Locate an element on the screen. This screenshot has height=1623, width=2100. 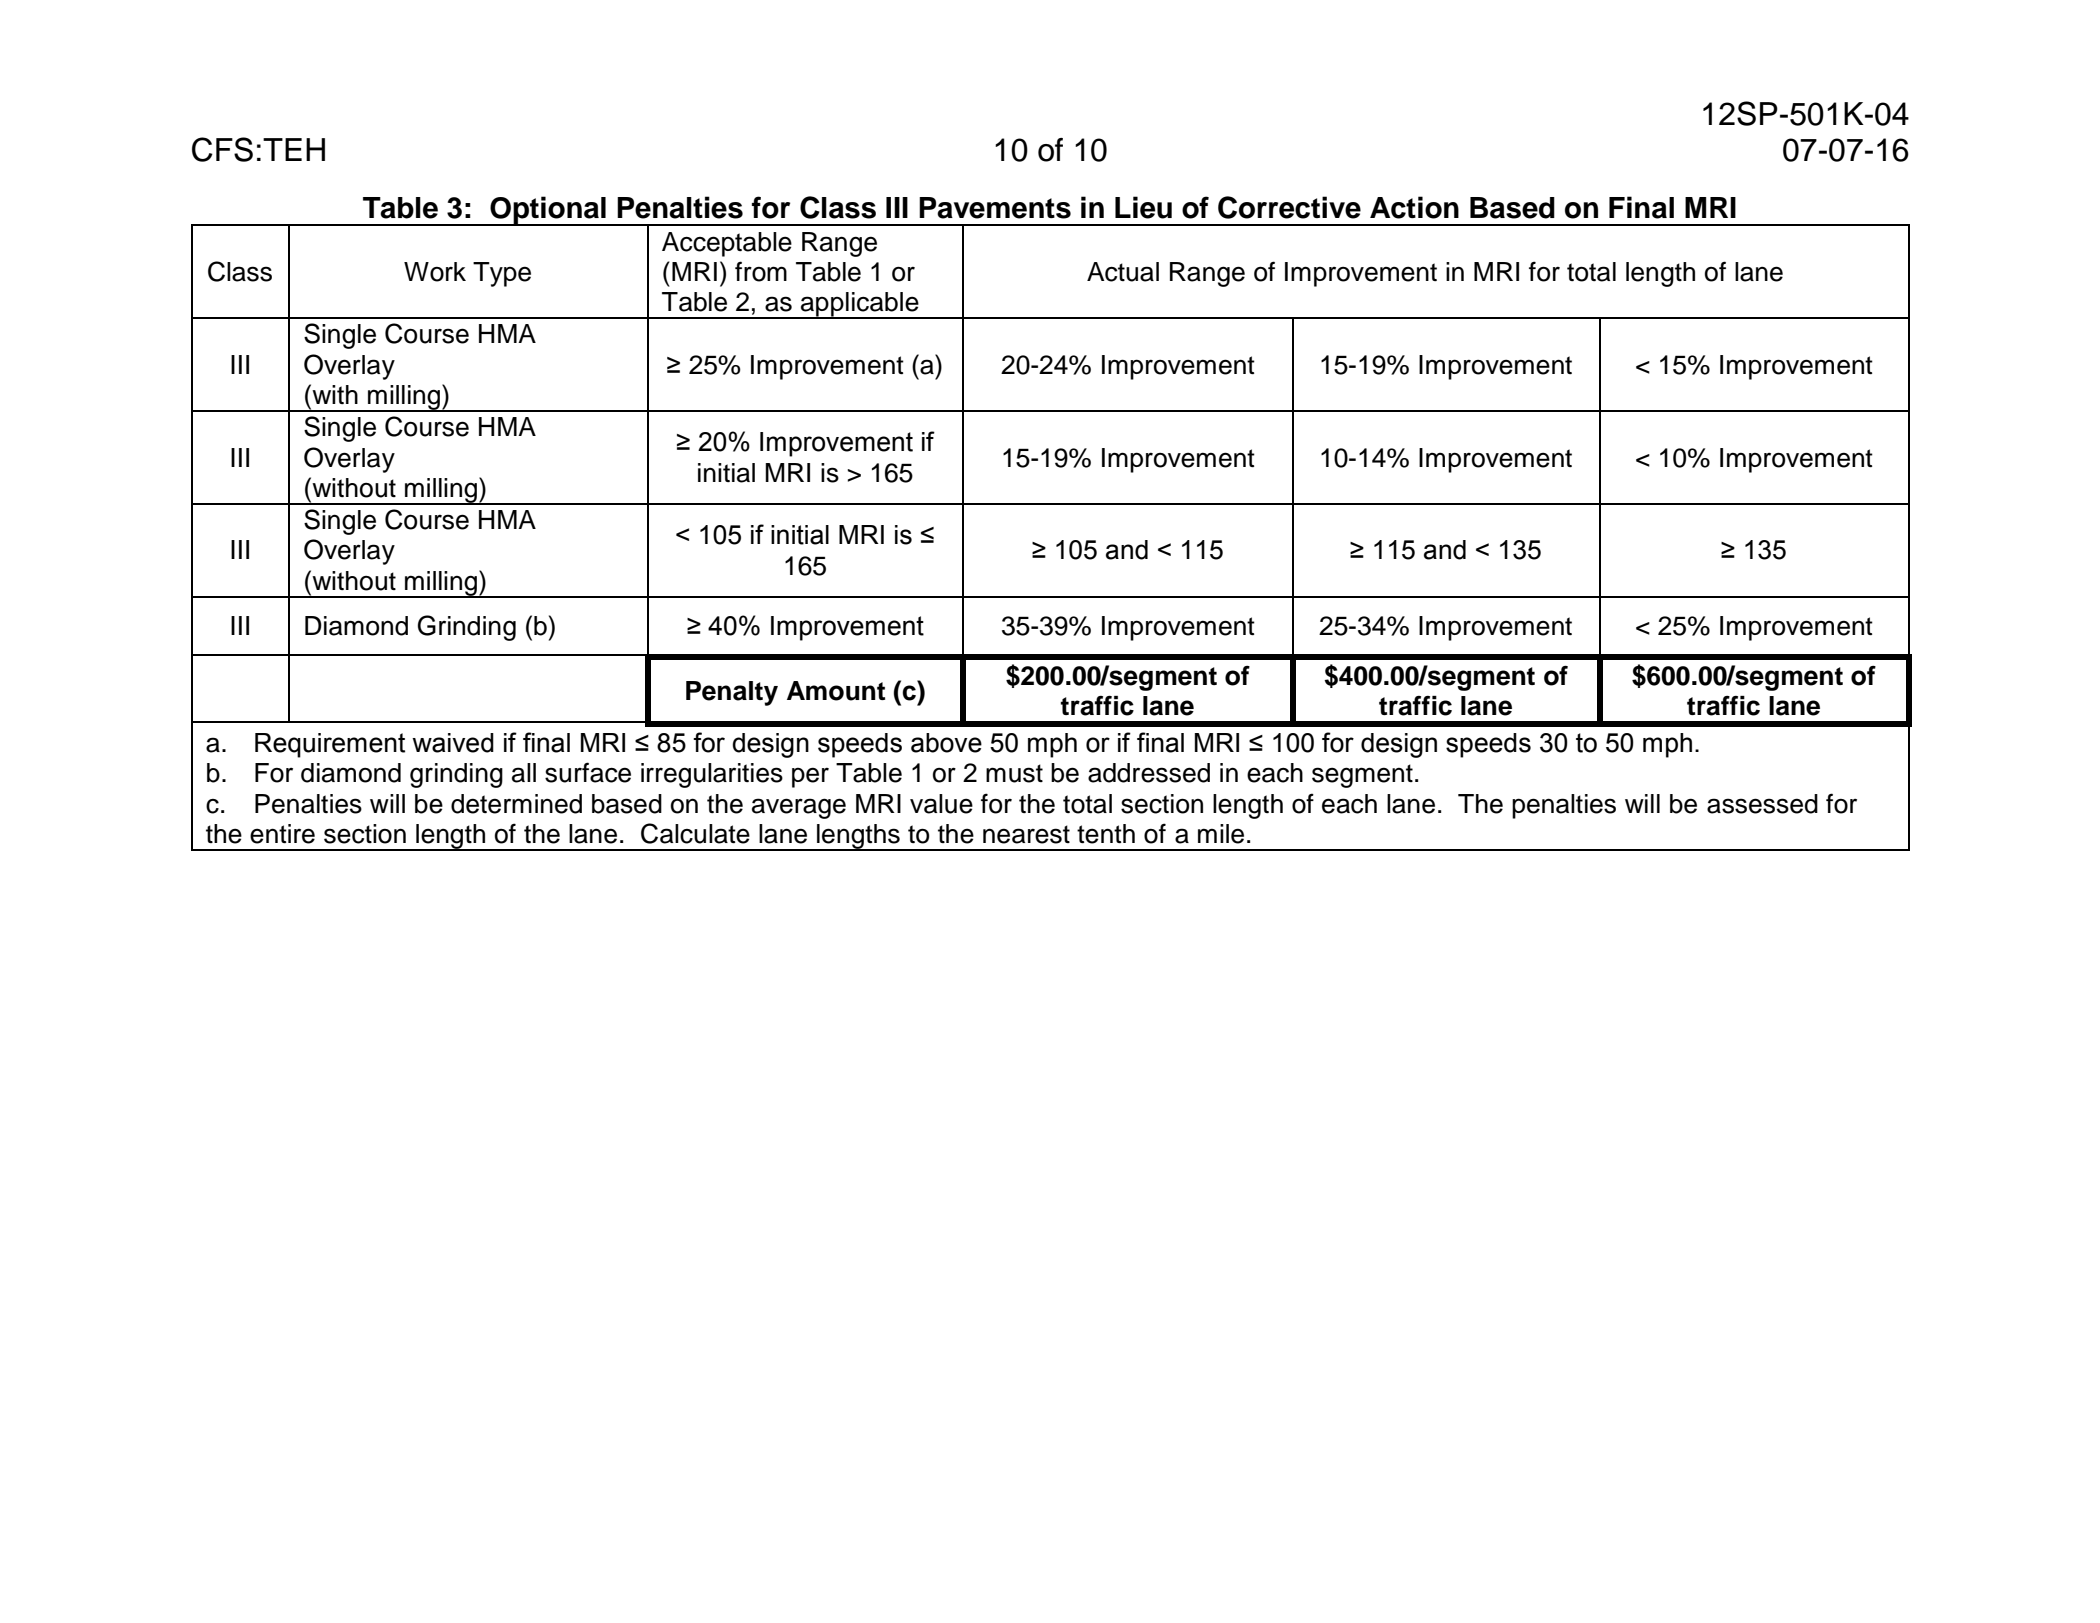
Action is located at coordinates (1414, 207).
